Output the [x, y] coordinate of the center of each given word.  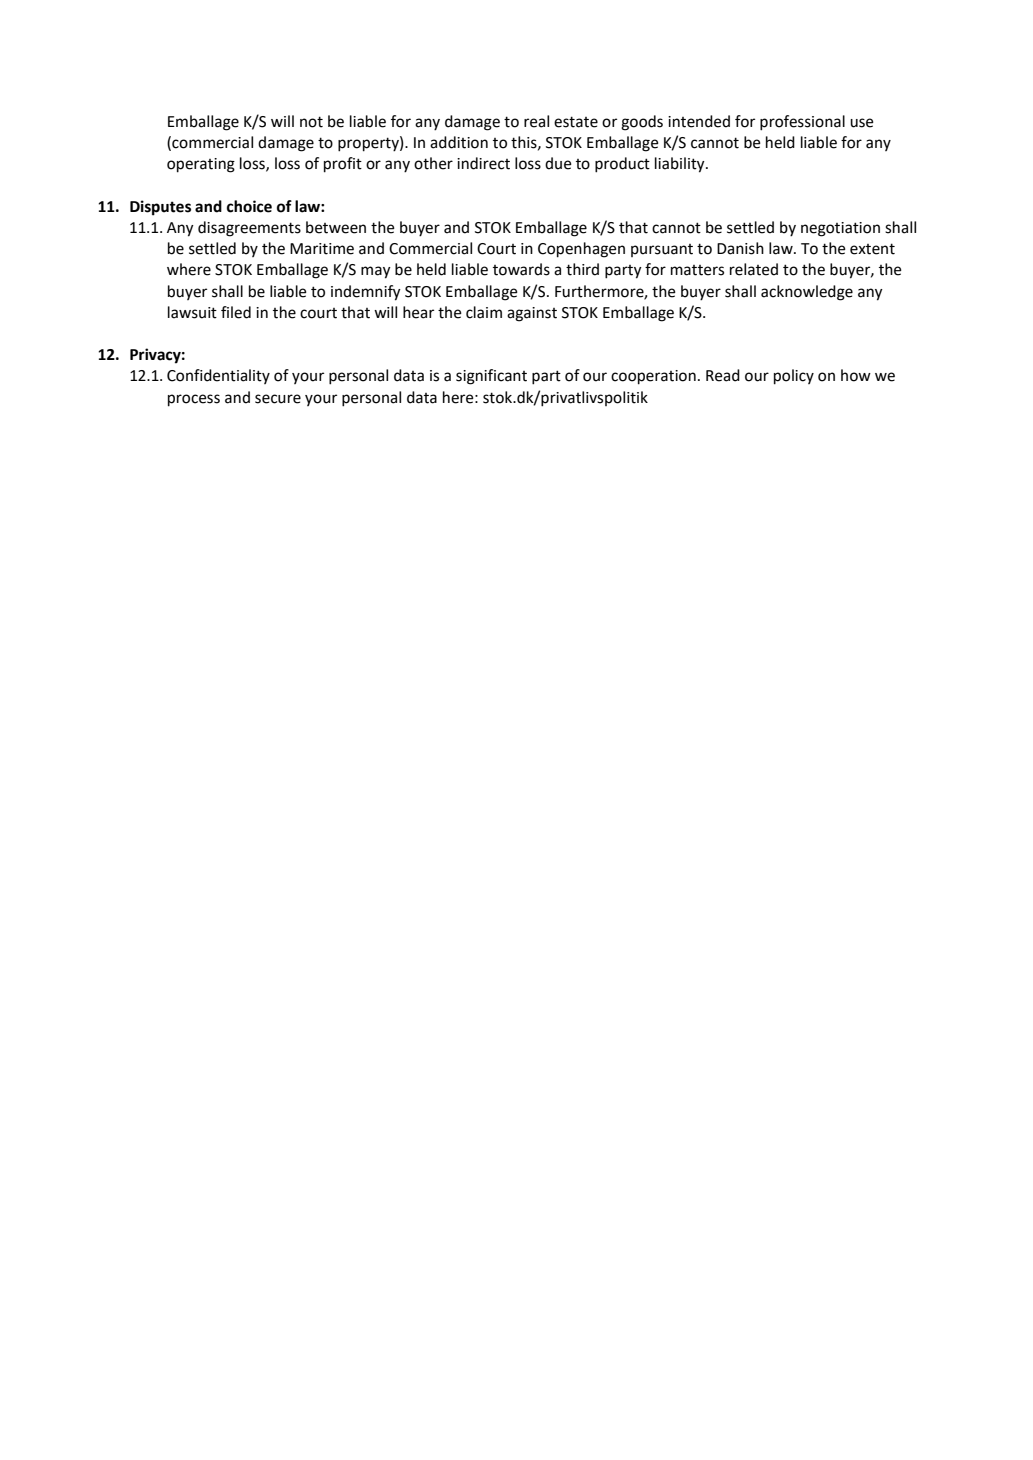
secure [278, 399]
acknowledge [807, 293]
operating [201, 165]
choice [249, 206]
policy [794, 377]
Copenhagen [581, 250]
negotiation [840, 229]
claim [484, 312]
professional [802, 123]
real [536, 121]
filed [236, 312]
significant [491, 377]
